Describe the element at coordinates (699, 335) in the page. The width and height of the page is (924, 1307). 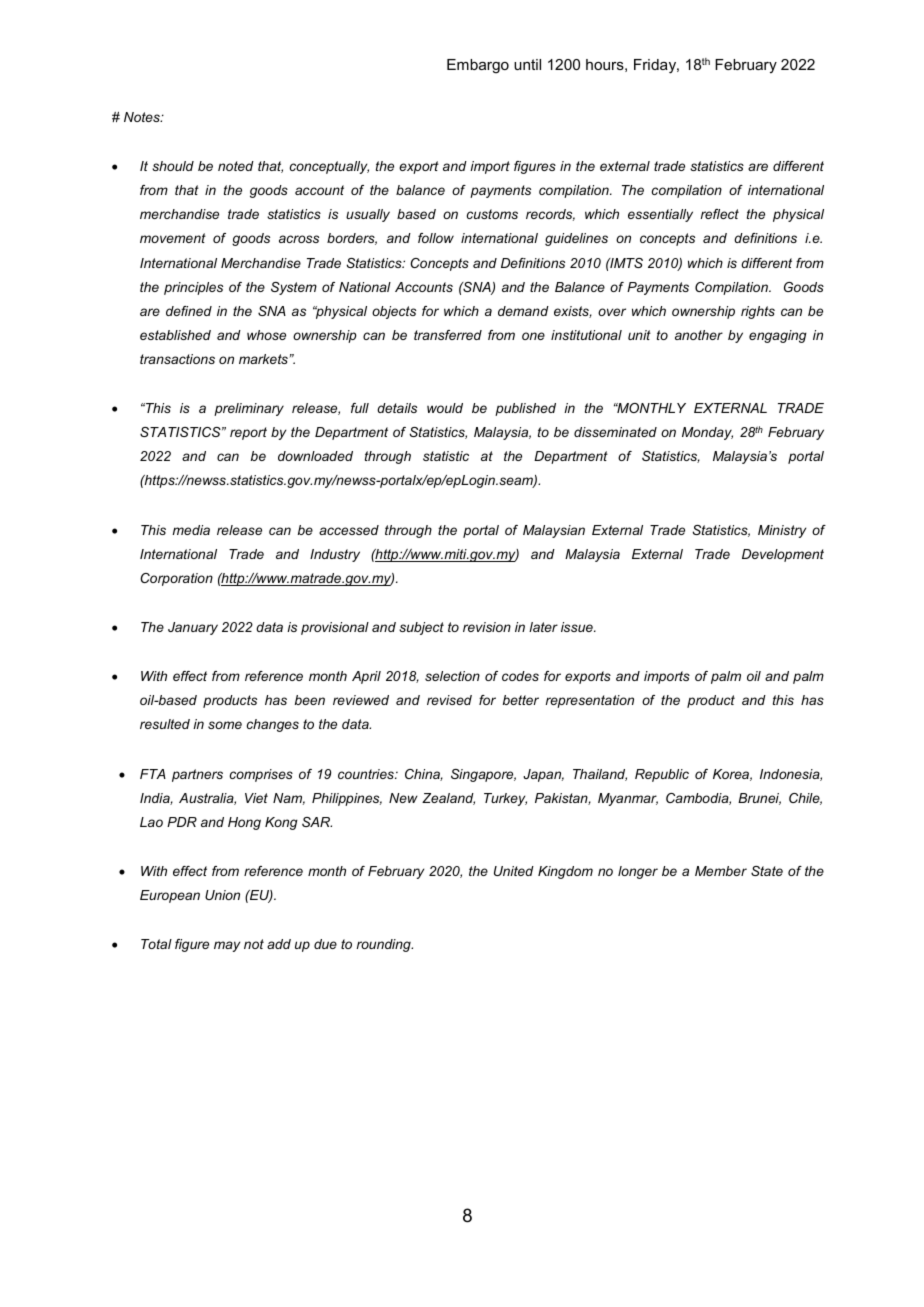
I see `another` at that location.
